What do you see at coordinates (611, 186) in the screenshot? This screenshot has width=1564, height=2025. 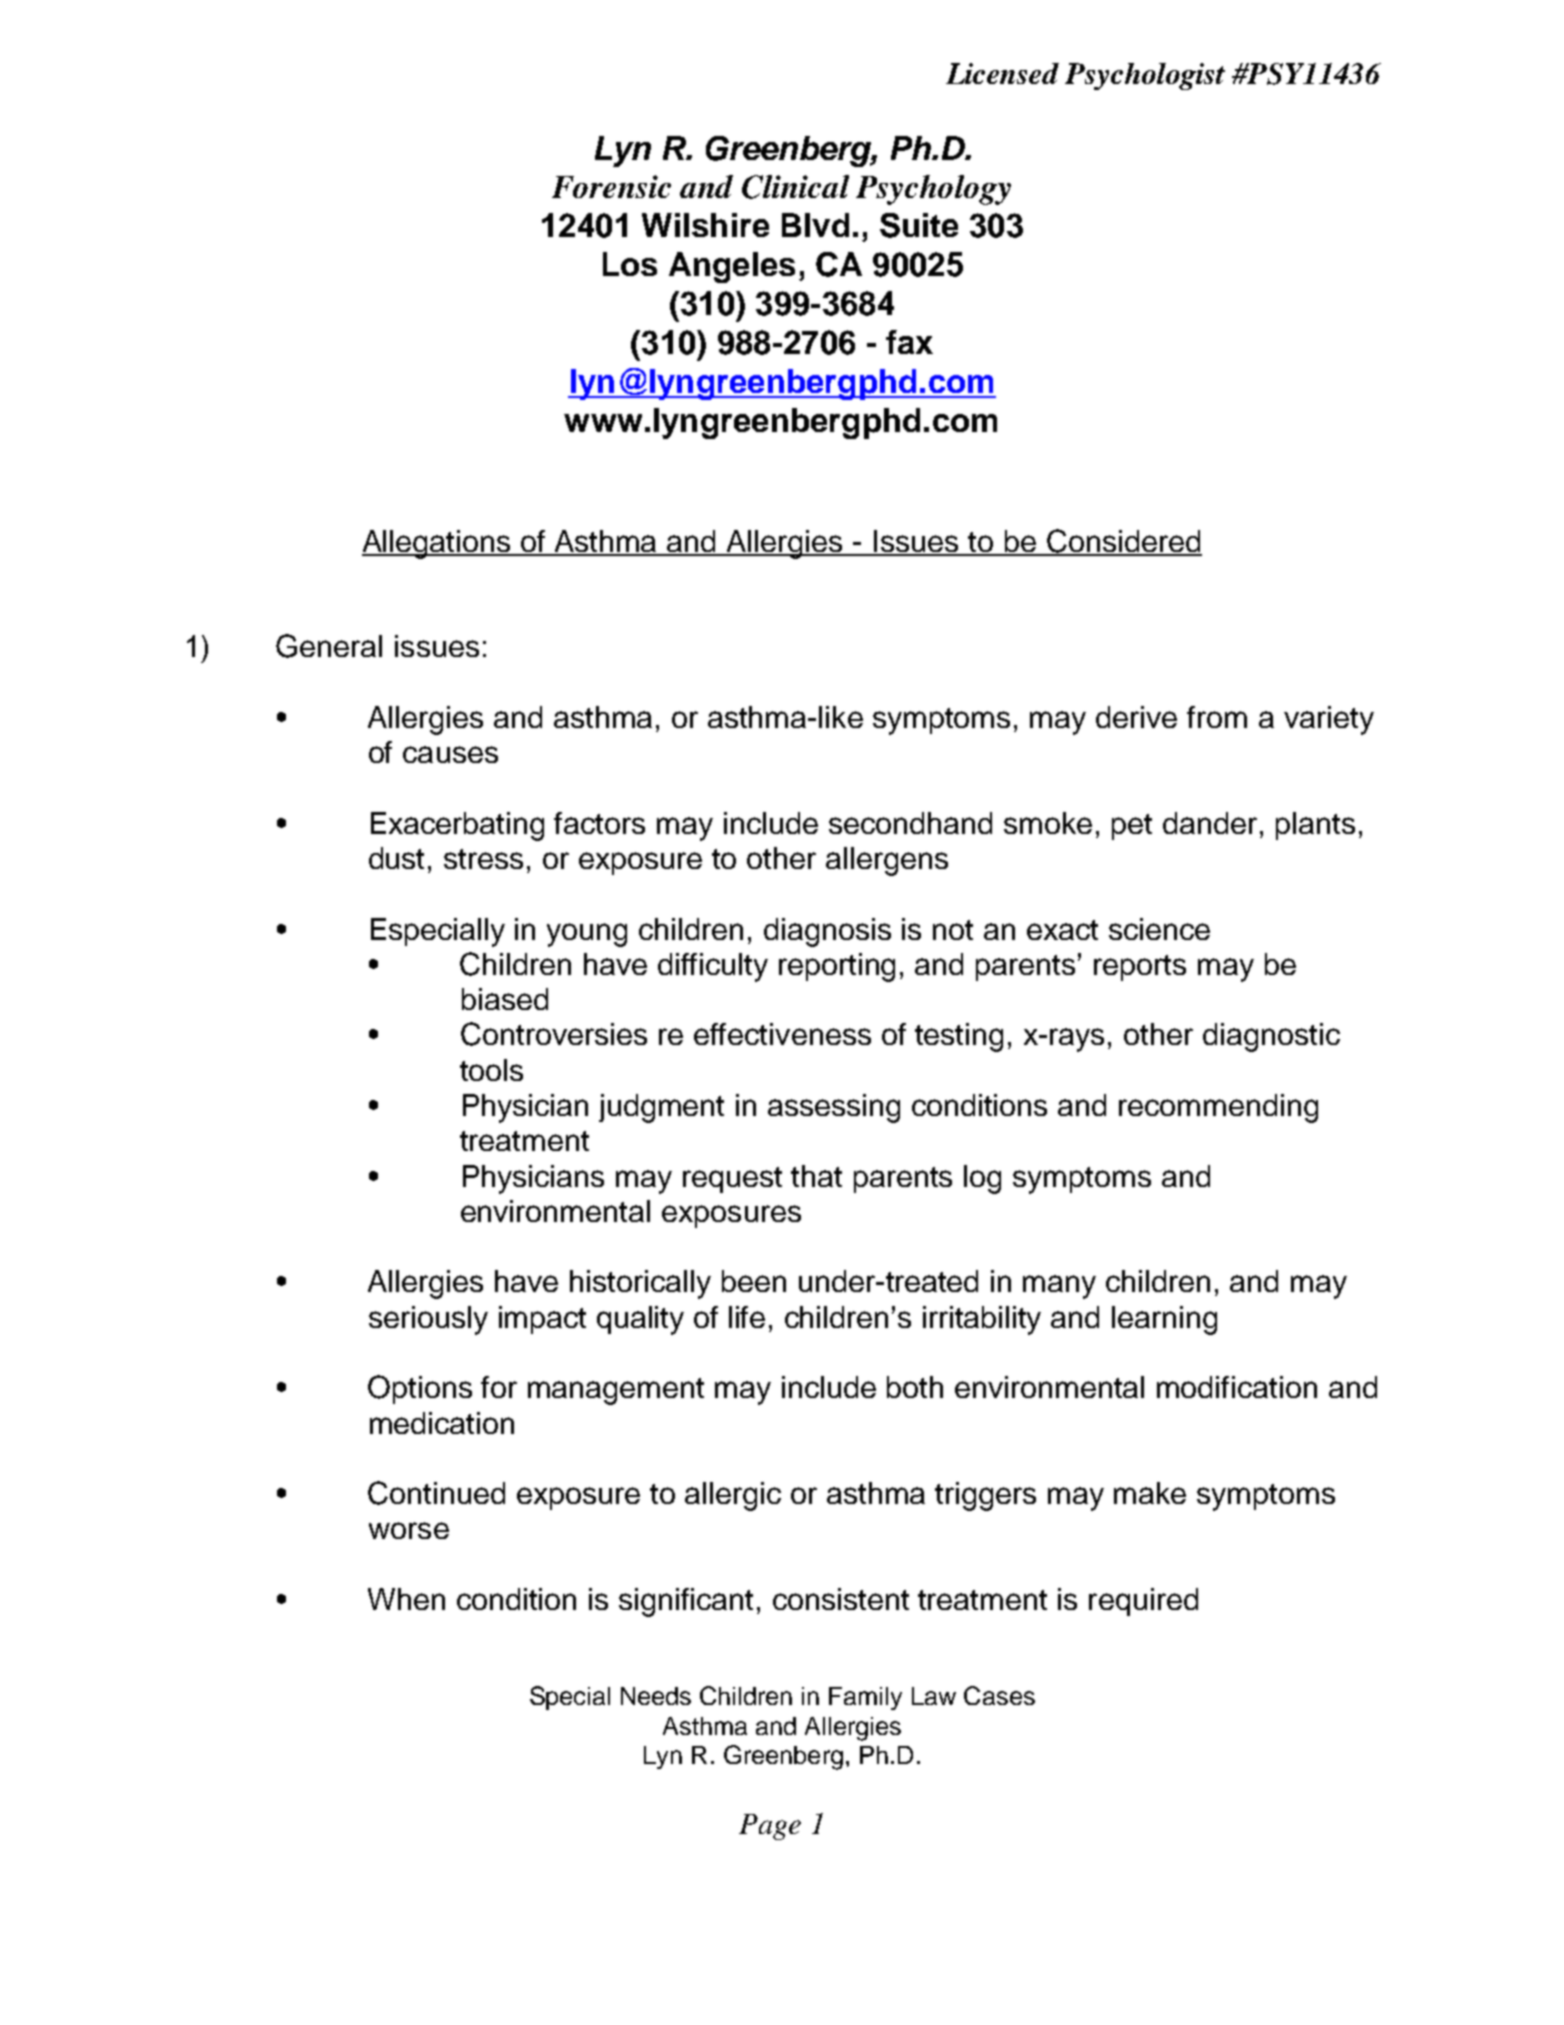 I see `Forensic` at bounding box center [611, 186].
